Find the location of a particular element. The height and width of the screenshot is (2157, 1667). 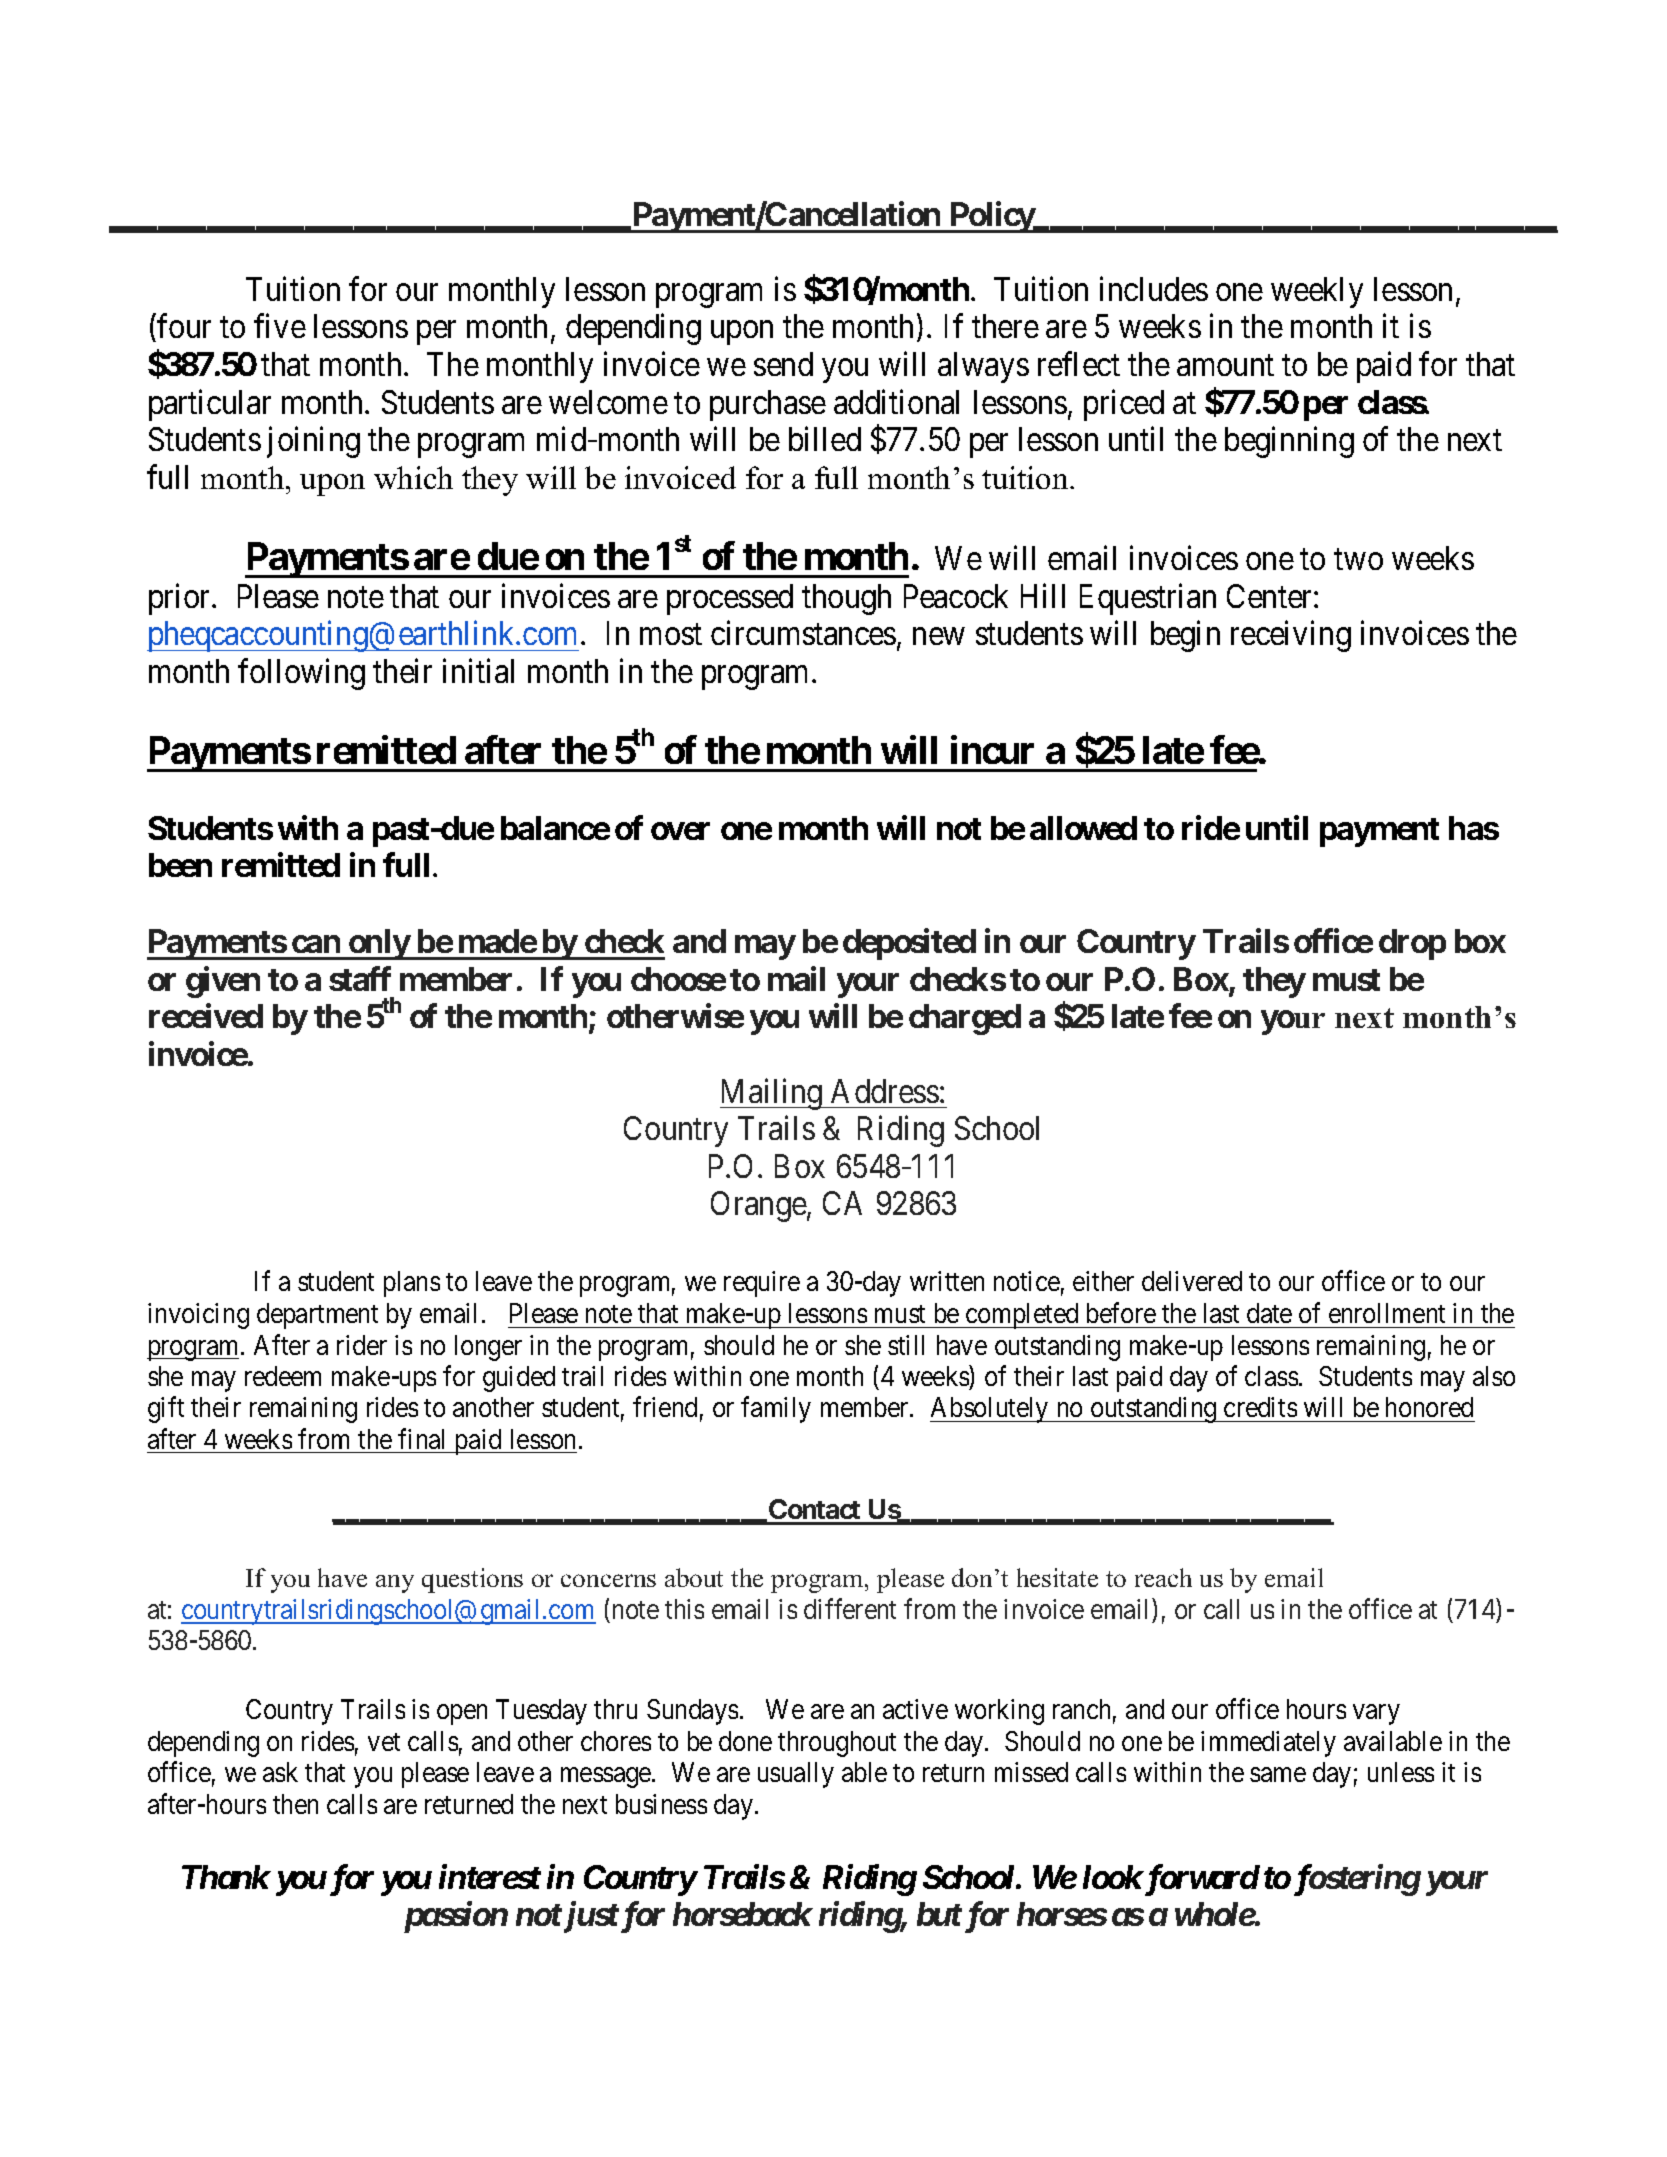

send is located at coordinates (783, 364).
